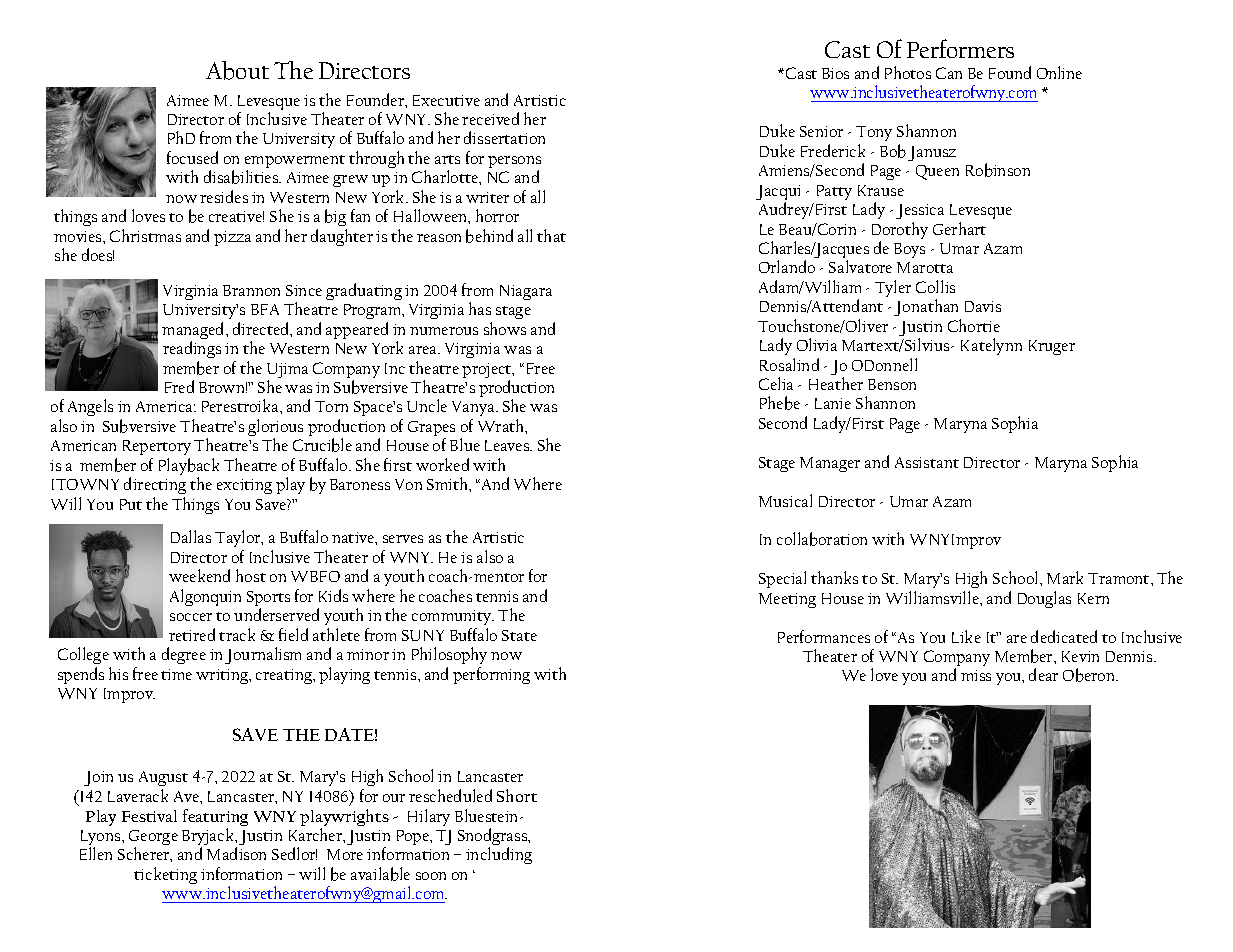 The height and width of the screenshot is (952, 1233). What do you see at coordinates (960, 48) in the screenshot?
I see `Performers` at bounding box center [960, 48].
